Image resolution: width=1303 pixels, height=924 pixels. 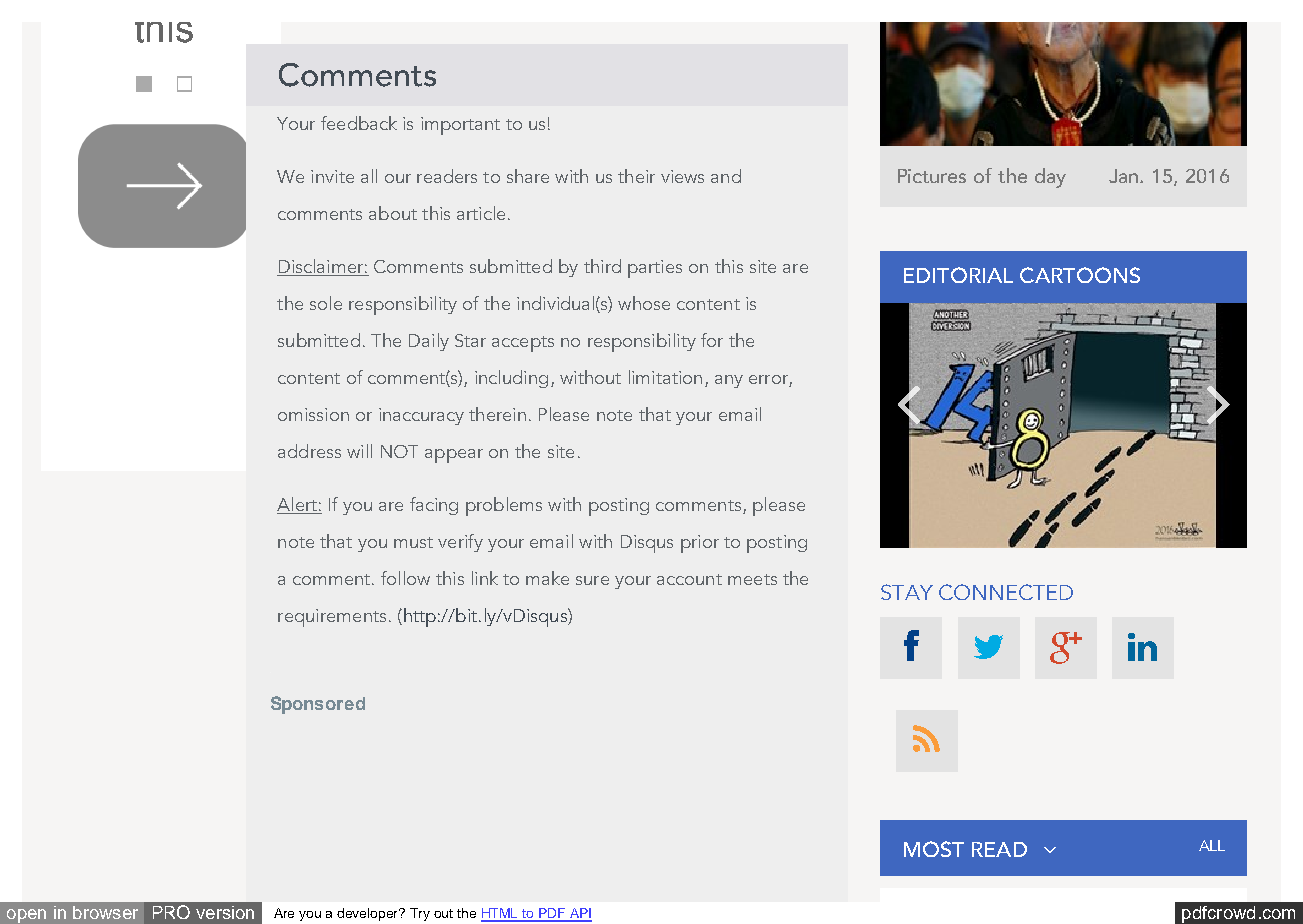 I want to click on share, so click(x=528, y=176).
